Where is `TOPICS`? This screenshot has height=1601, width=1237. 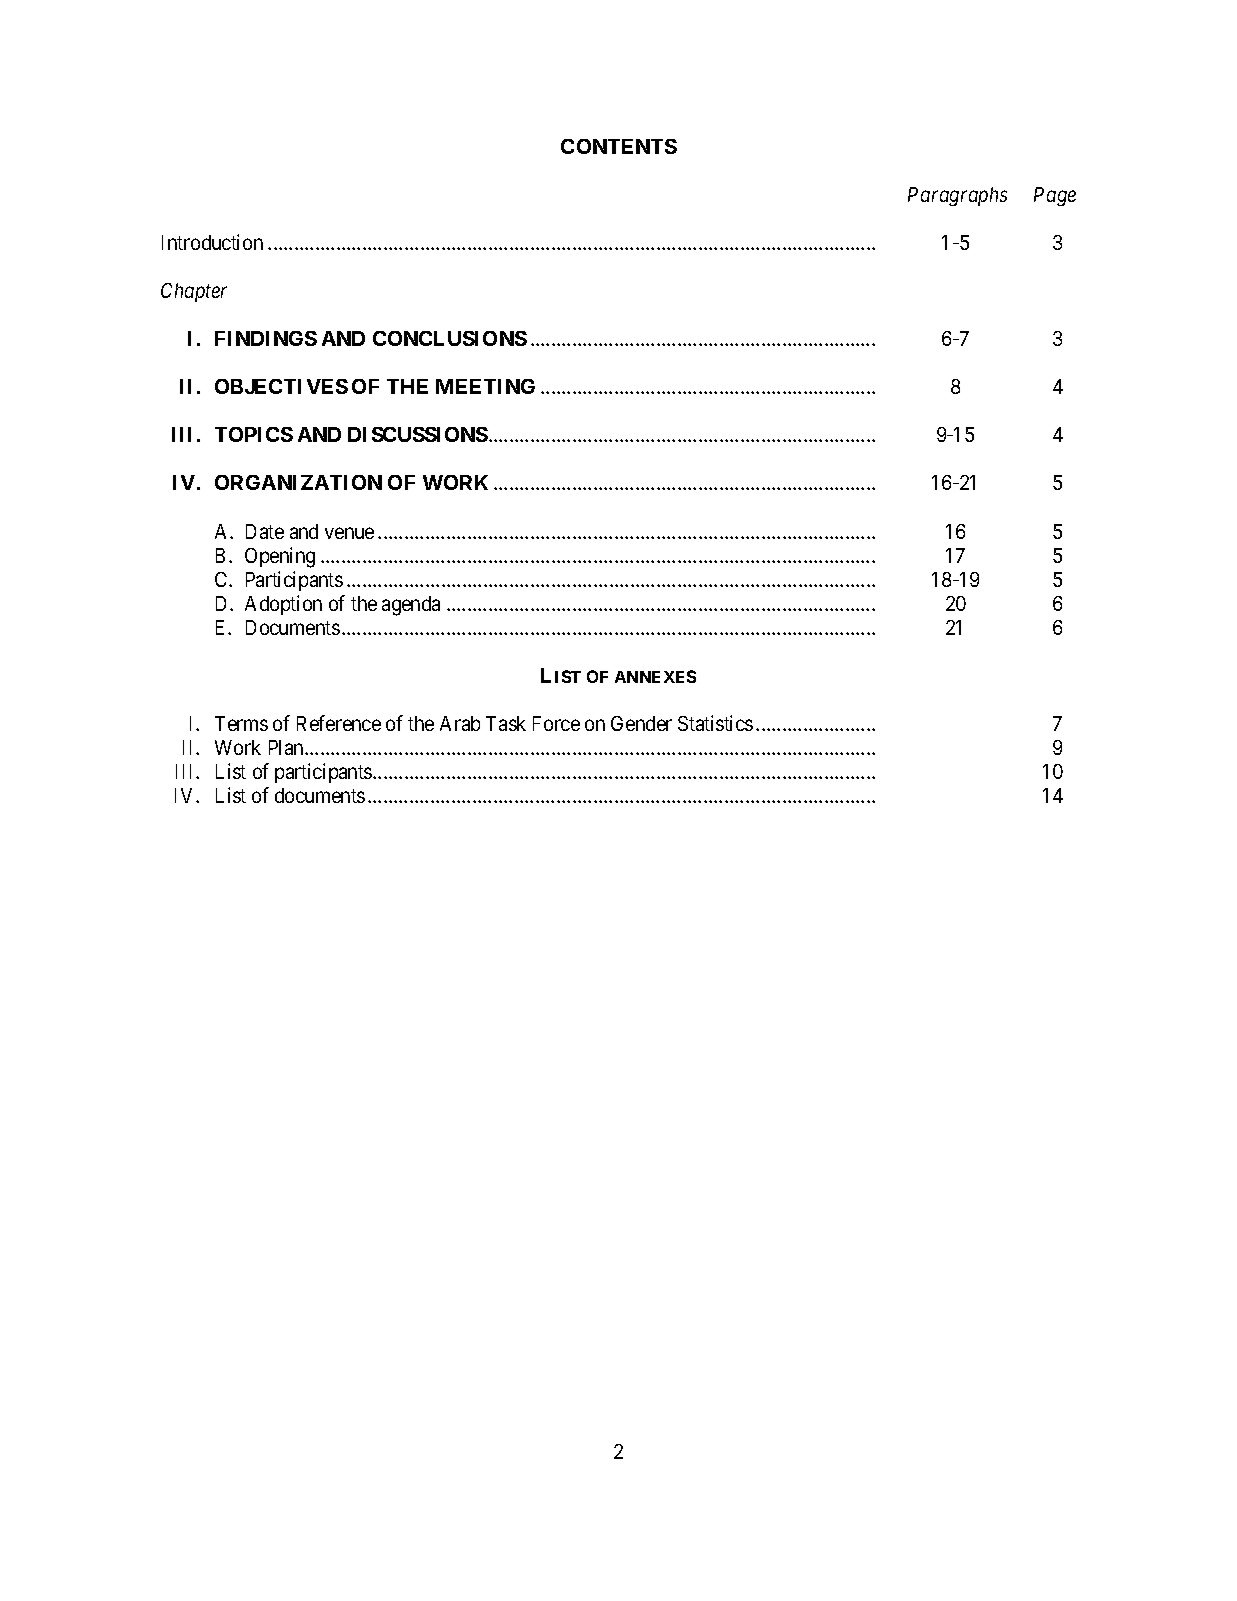 TOPICS is located at coordinates (254, 434).
